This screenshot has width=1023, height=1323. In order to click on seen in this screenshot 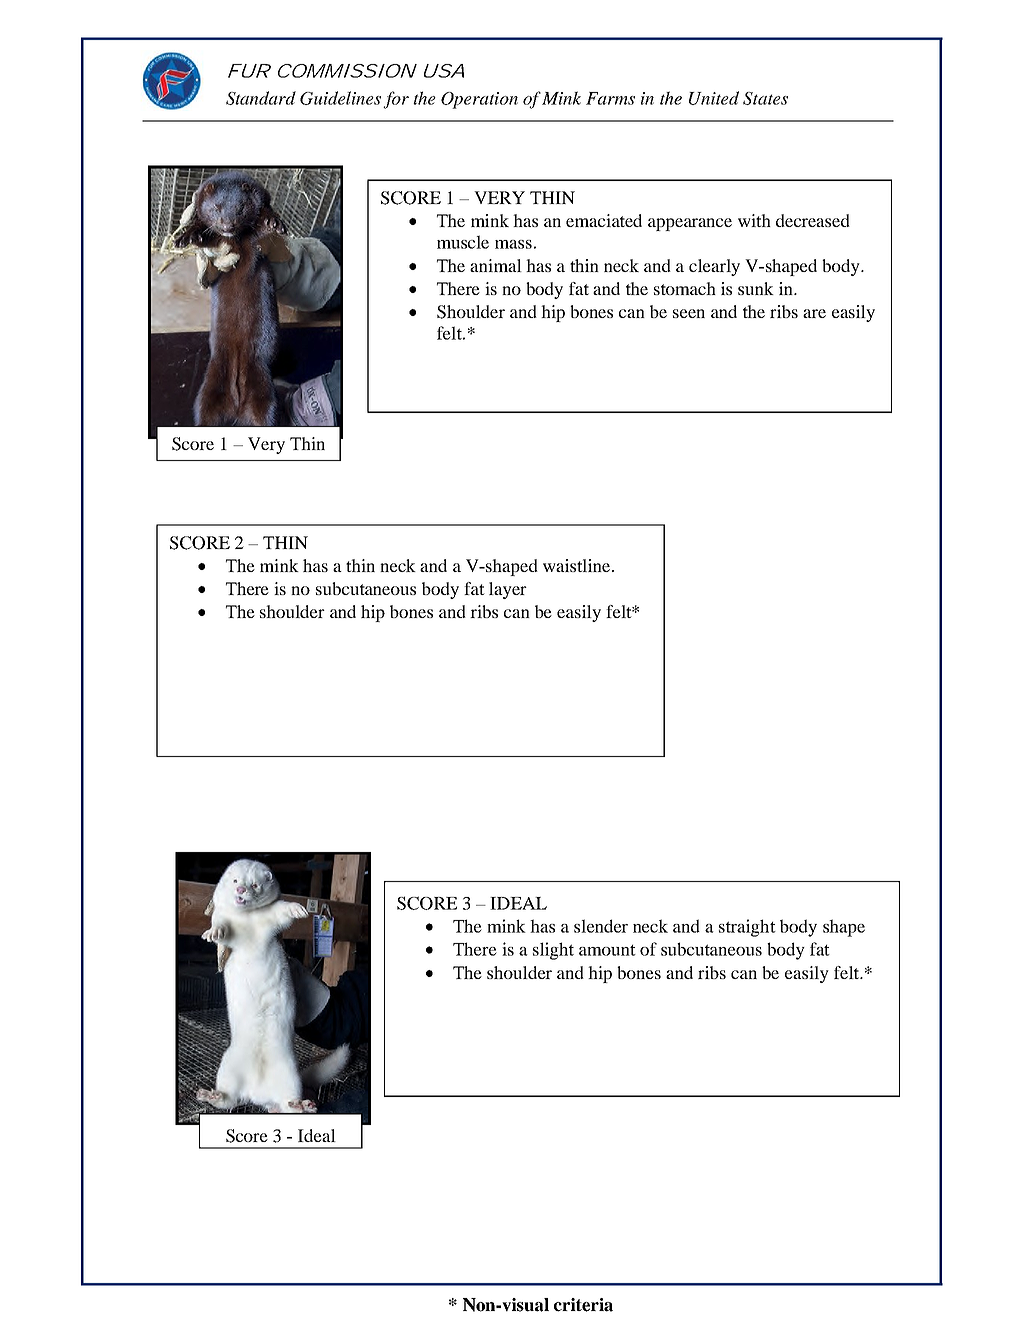, I will do `click(689, 313)`.
